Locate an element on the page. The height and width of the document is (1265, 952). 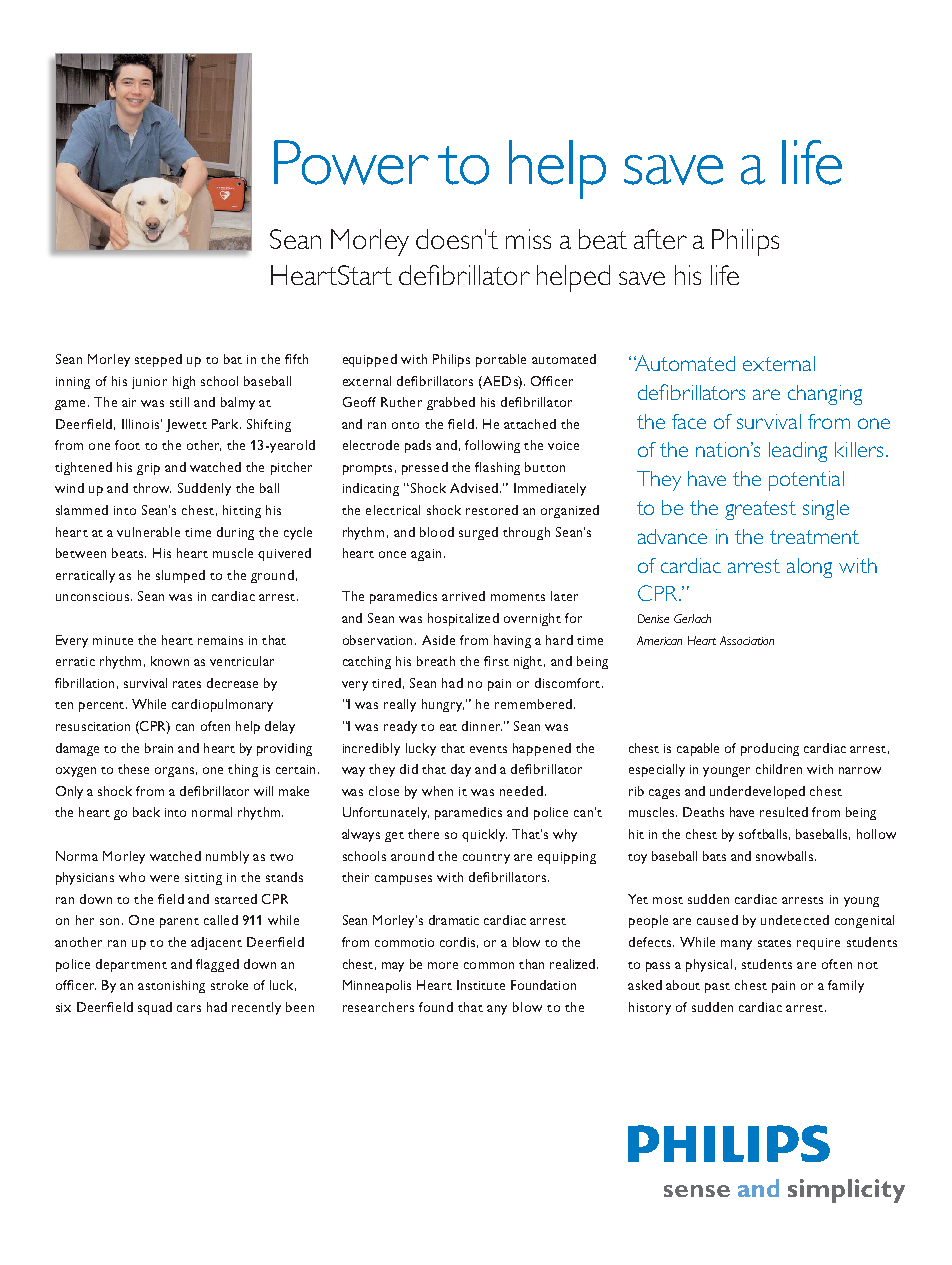
miss is located at coordinates (528, 239).
